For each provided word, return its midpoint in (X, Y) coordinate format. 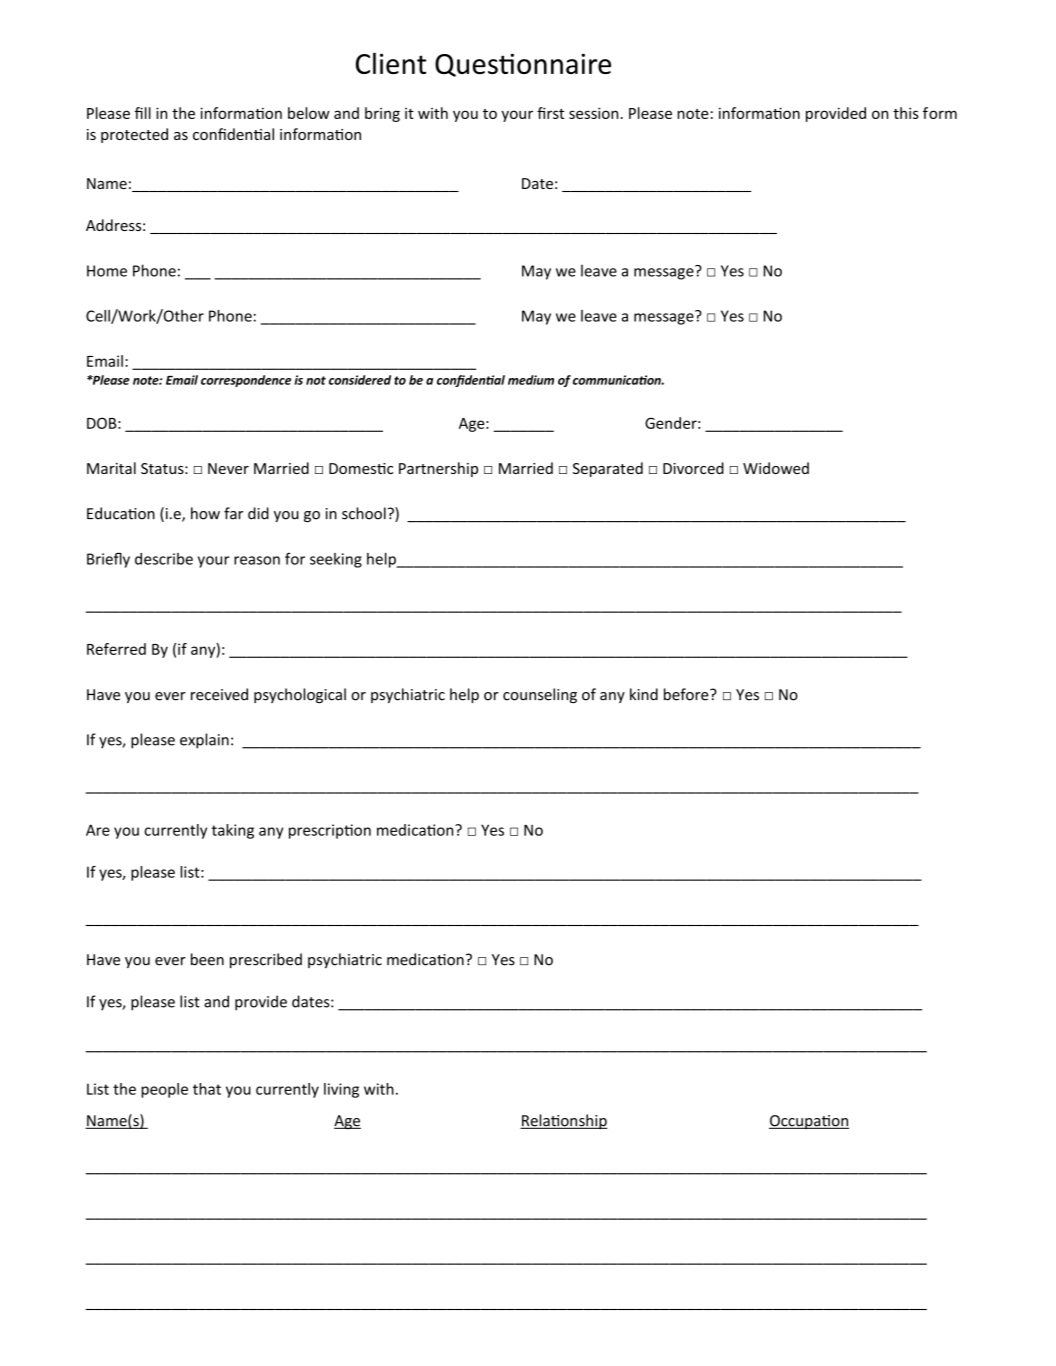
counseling (540, 695)
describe (164, 559)
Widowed (776, 468)
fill (143, 113)
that (207, 1089)
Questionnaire (523, 65)
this (906, 113)
